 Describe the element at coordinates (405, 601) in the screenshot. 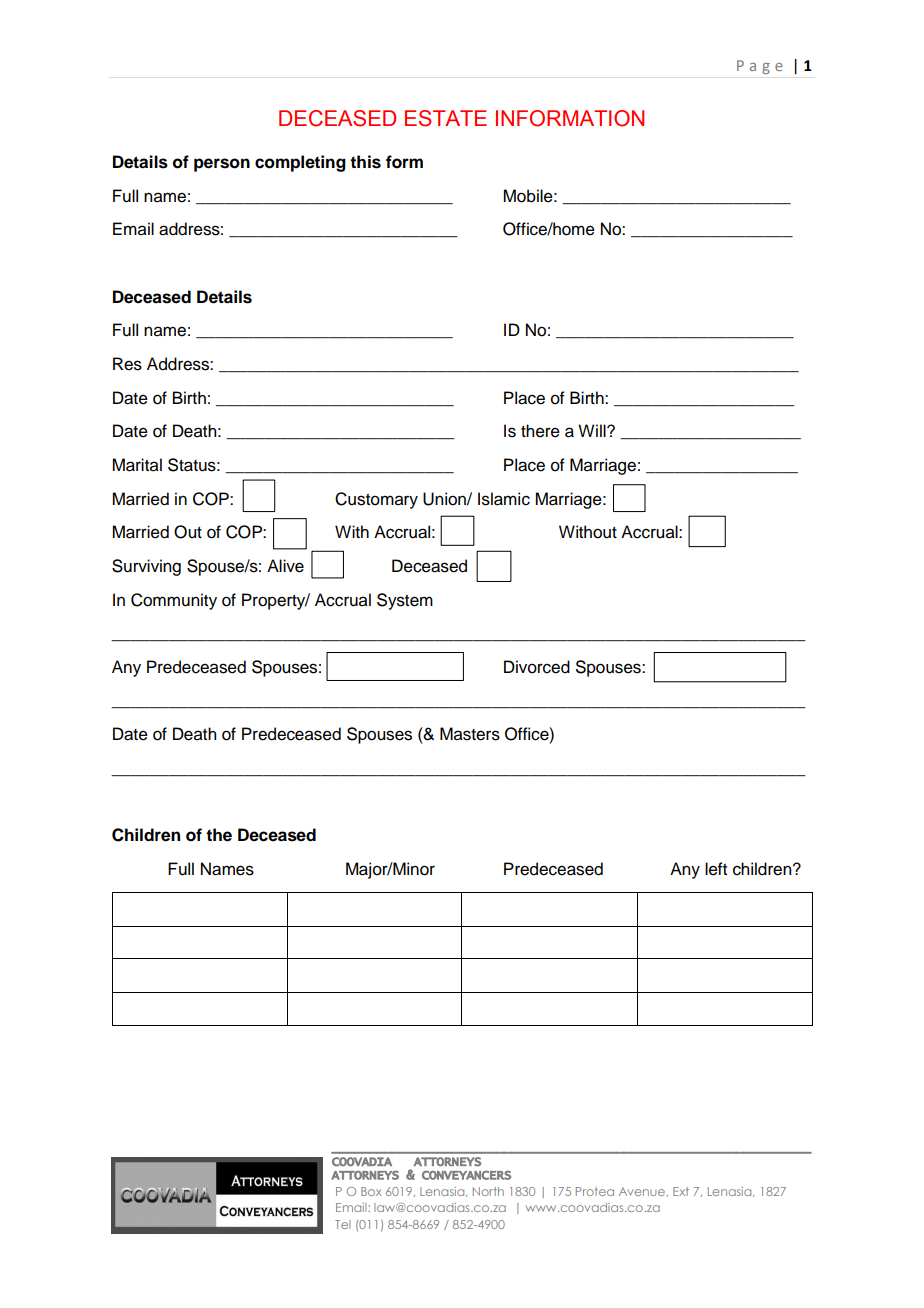

I see `System` at that location.
